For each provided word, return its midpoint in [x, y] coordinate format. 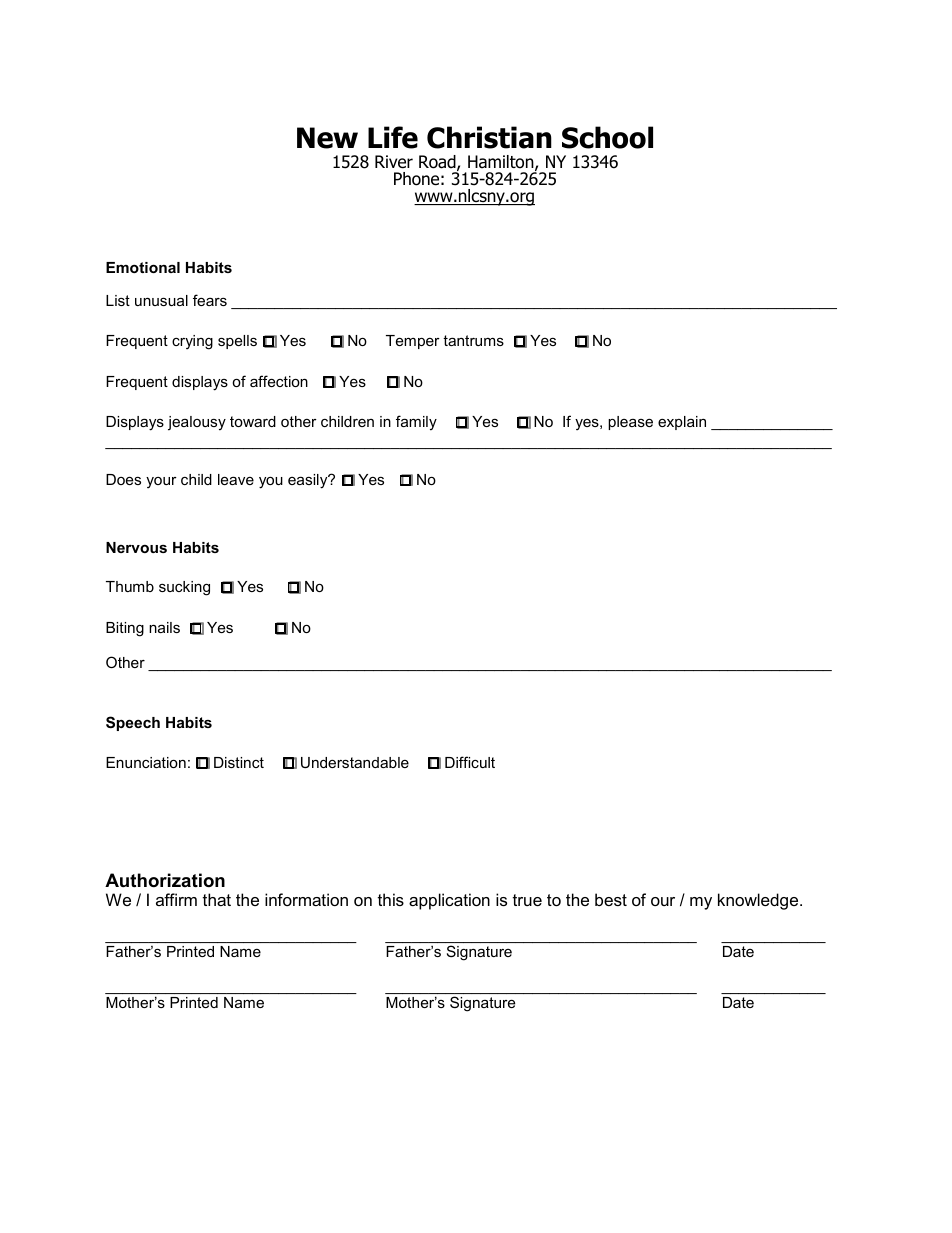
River [394, 162]
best [611, 899]
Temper [413, 342]
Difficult [470, 762]
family [416, 423]
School [607, 137]
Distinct [239, 762]
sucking [184, 588]
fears [210, 300]
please [630, 423]
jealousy [197, 423]
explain [682, 423]
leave [236, 479]
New [327, 138]
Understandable [355, 762]
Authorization [165, 880]
